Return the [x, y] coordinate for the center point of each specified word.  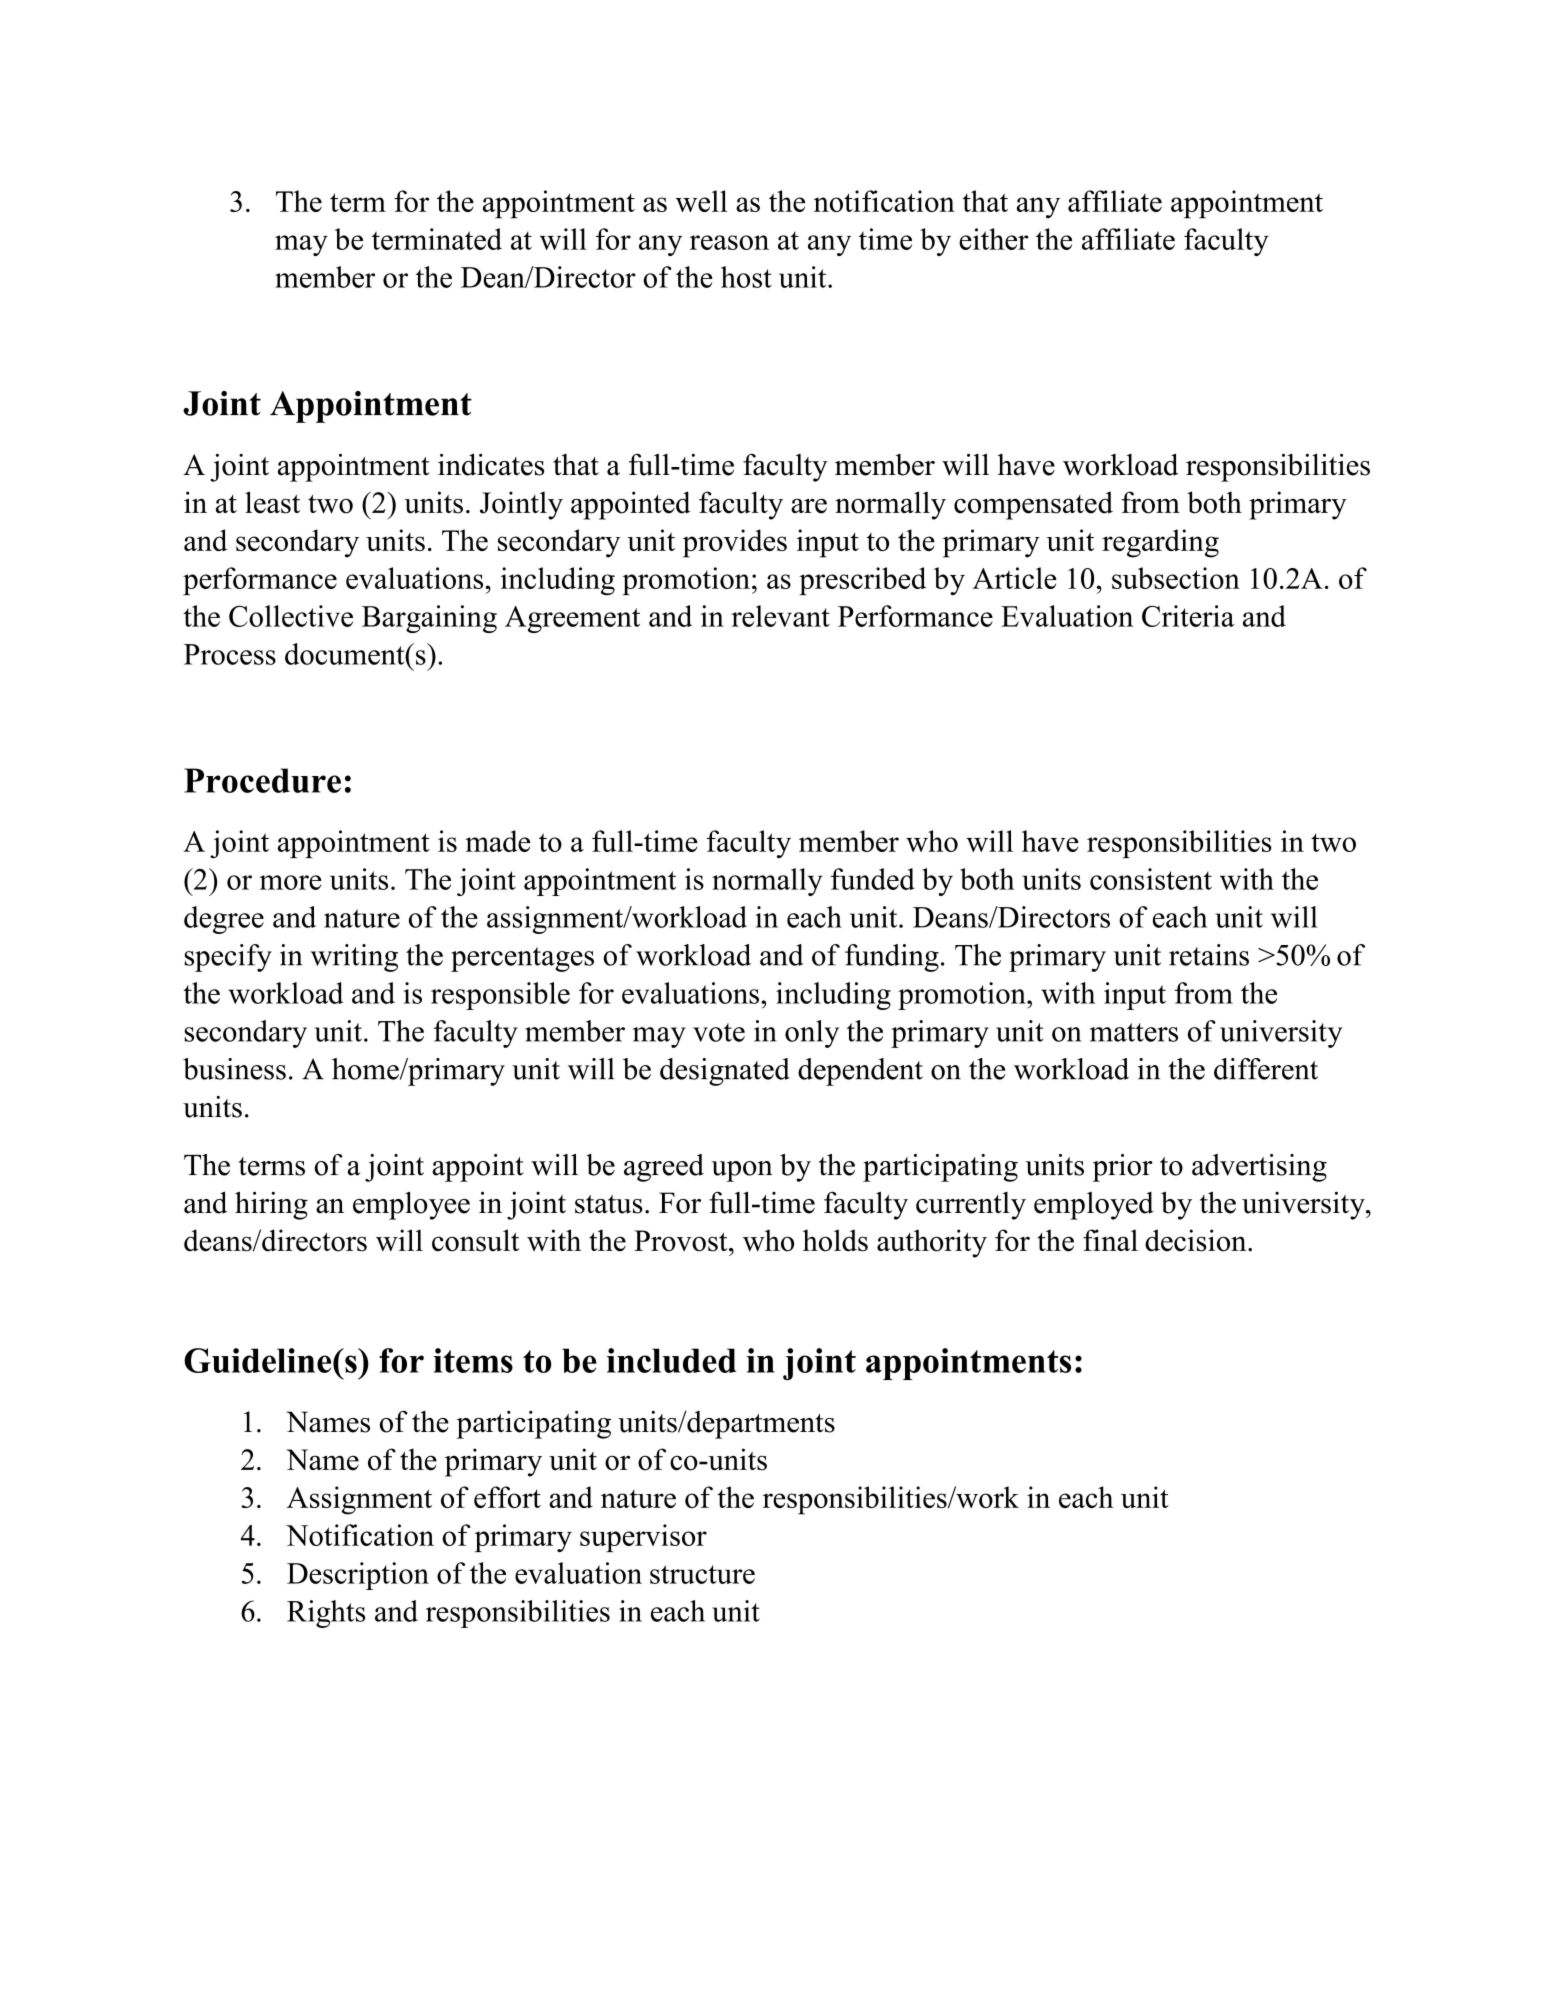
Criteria [1188, 616]
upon [742, 1171]
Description [358, 1576]
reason [729, 242]
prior [1122, 1168]
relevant [780, 616]
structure [702, 1574]
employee [411, 1205]
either [993, 239]
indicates [491, 464]
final [1110, 1240]
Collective [291, 616]
